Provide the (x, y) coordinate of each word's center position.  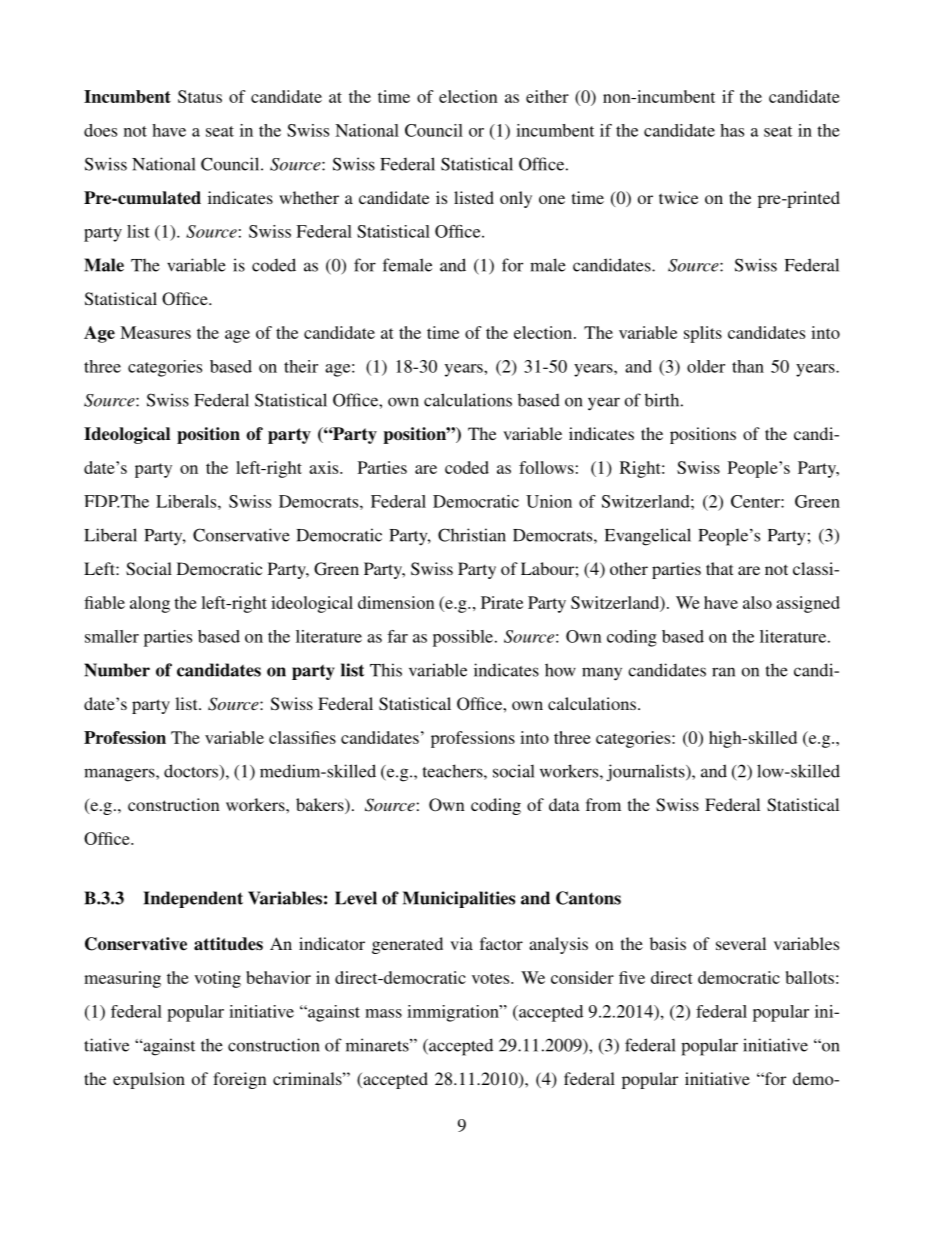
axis (325, 467)
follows (546, 467)
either (547, 96)
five (632, 977)
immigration (454, 1013)
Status (200, 96)
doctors (192, 772)
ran (723, 672)
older (706, 366)
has (732, 130)
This (386, 670)
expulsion (149, 1080)
